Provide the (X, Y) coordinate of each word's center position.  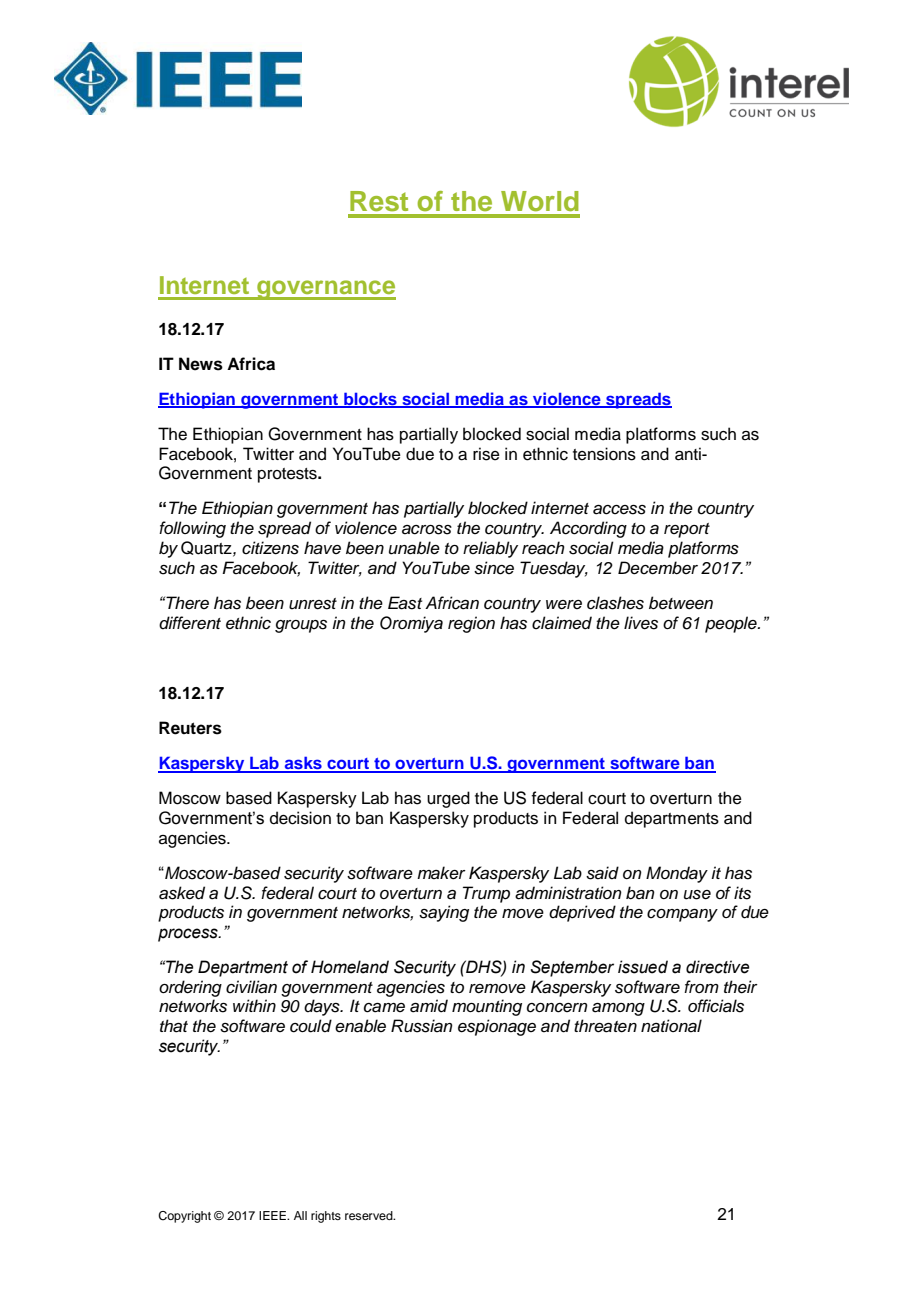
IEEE (273, 1215)
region (471, 624)
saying (444, 913)
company (682, 915)
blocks (370, 399)
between (681, 603)
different (190, 623)
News (201, 364)
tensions (604, 454)
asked (182, 893)
